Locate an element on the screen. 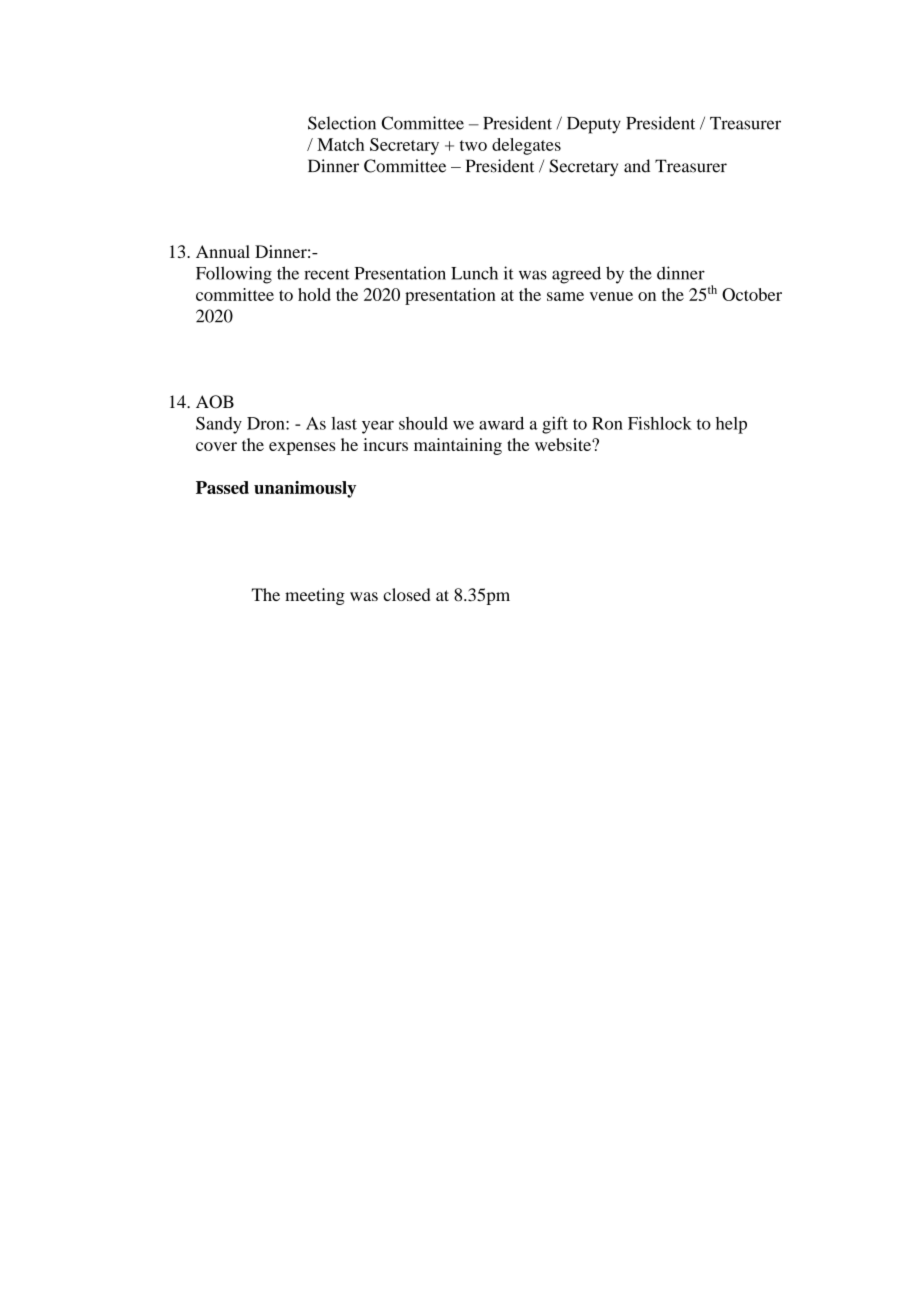 This screenshot has height=1308, width=924. Match is located at coordinates (340, 144).
